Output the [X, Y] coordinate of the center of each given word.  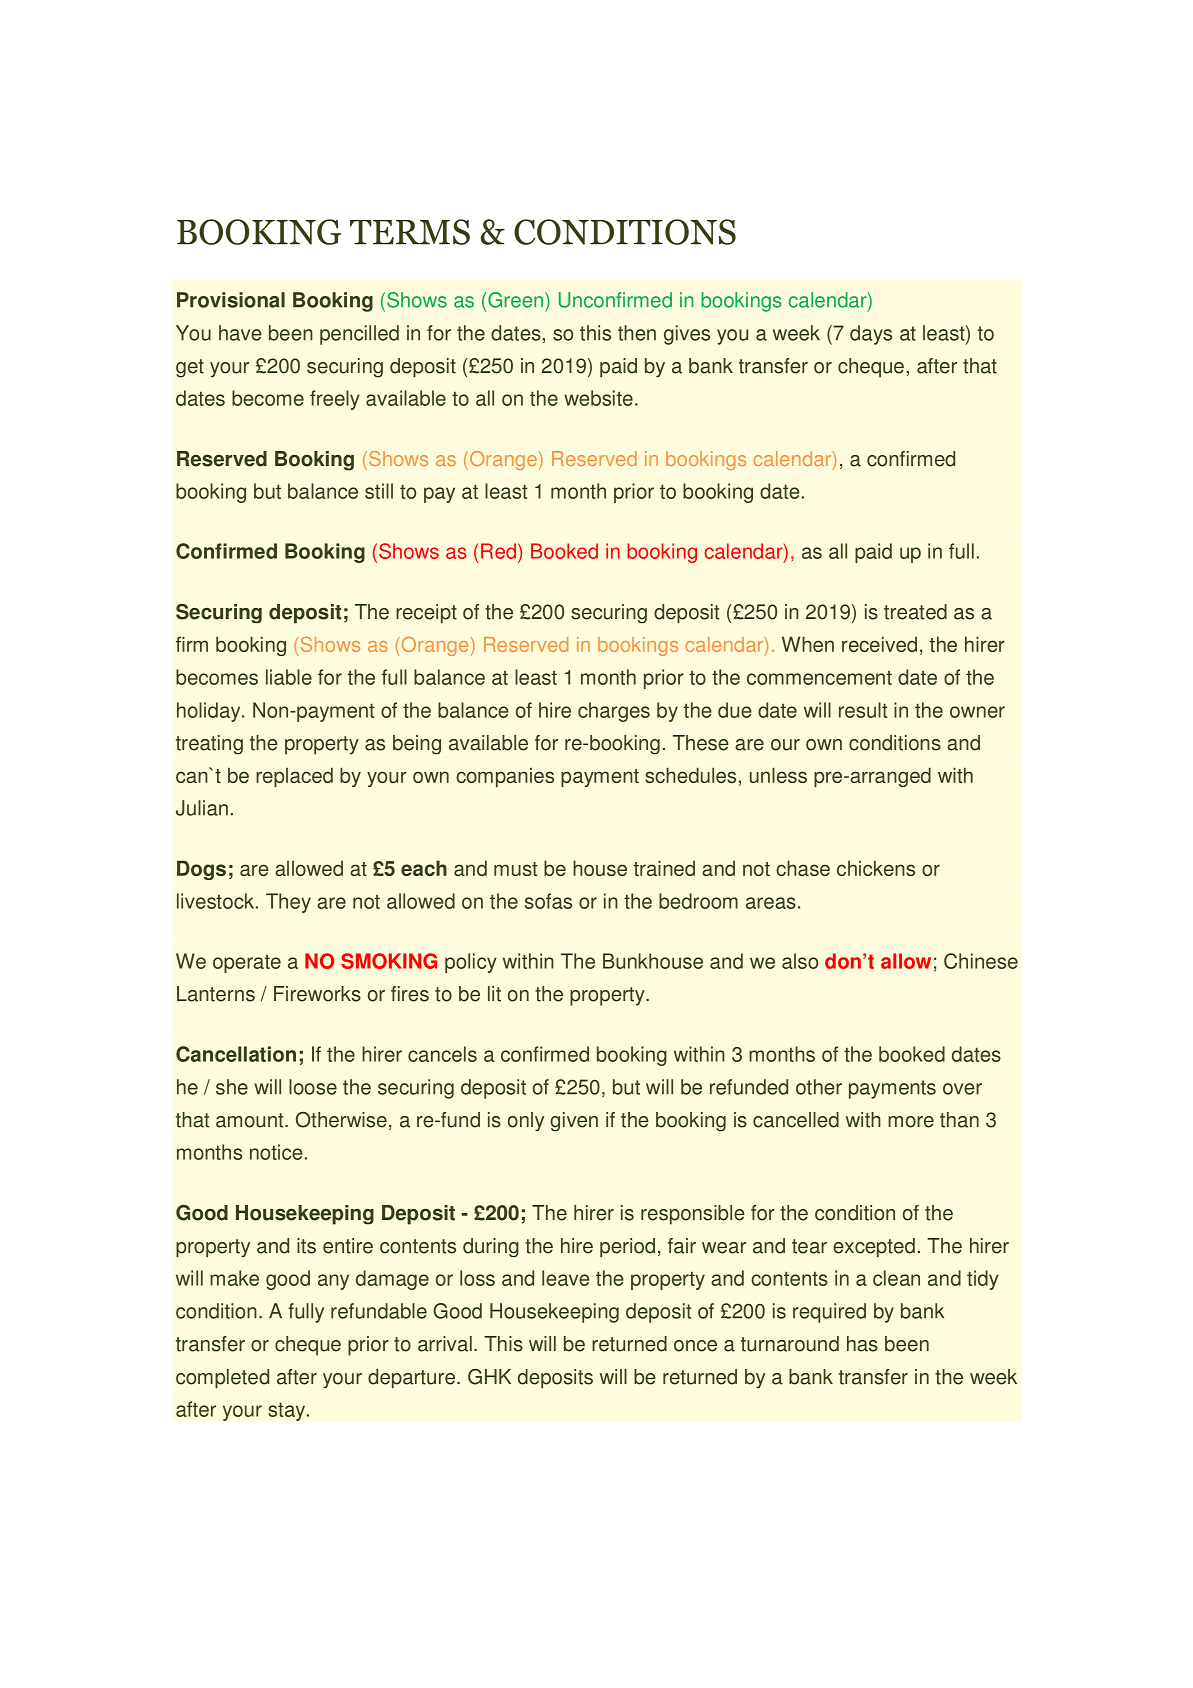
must [515, 869]
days [871, 335]
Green [515, 300]
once [695, 1346]
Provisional [231, 300]
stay [288, 1411]
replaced [294, 777]
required [829, 1313]
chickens [876, 868]
